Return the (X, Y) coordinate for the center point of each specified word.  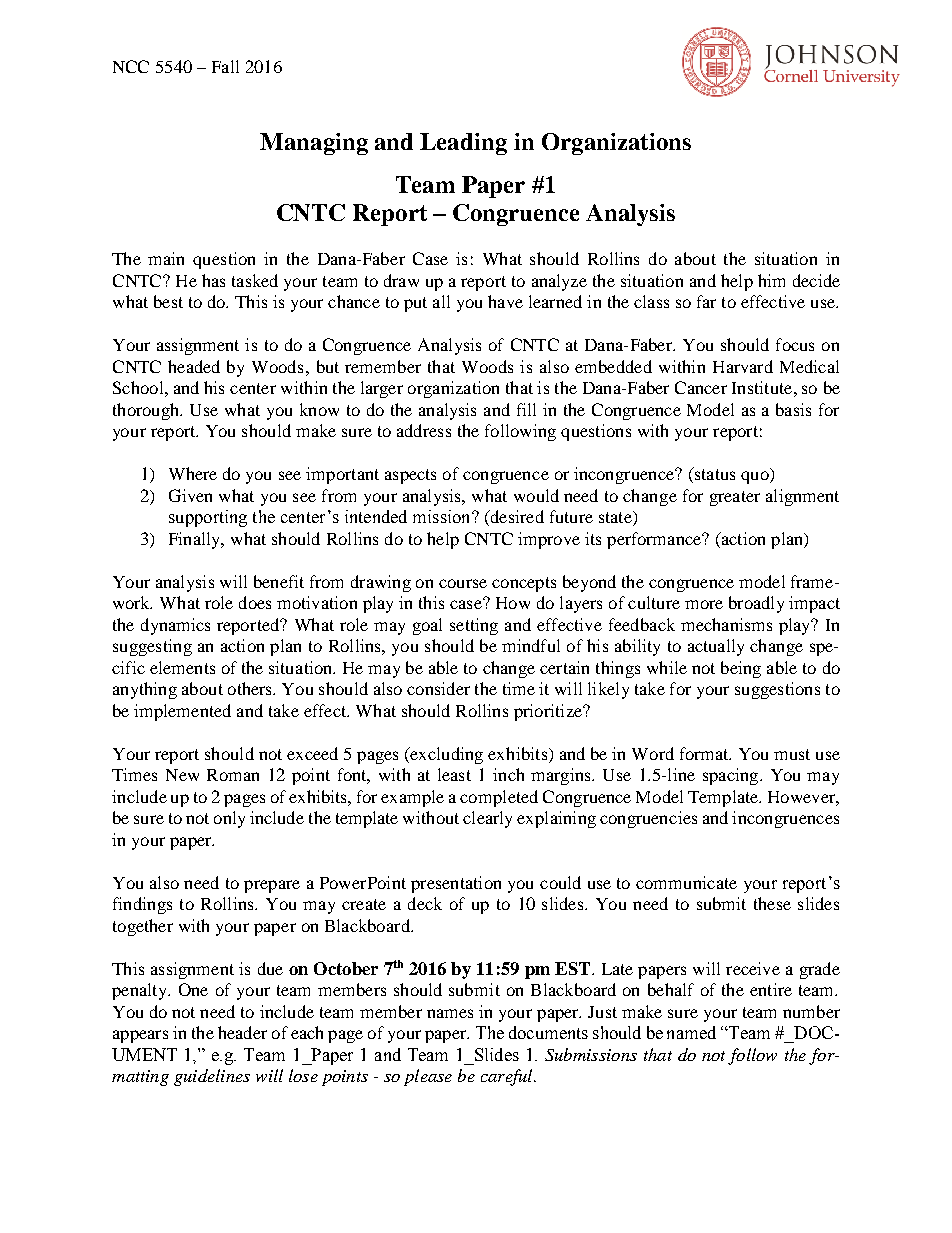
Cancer (701, 387)
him (771, 280)
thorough (147, 411)
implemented (182, 712)
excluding (445, 755)
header (242, 1032)
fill (526, 409)
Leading (463, 144)
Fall (225, 66)
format (705, 753)
